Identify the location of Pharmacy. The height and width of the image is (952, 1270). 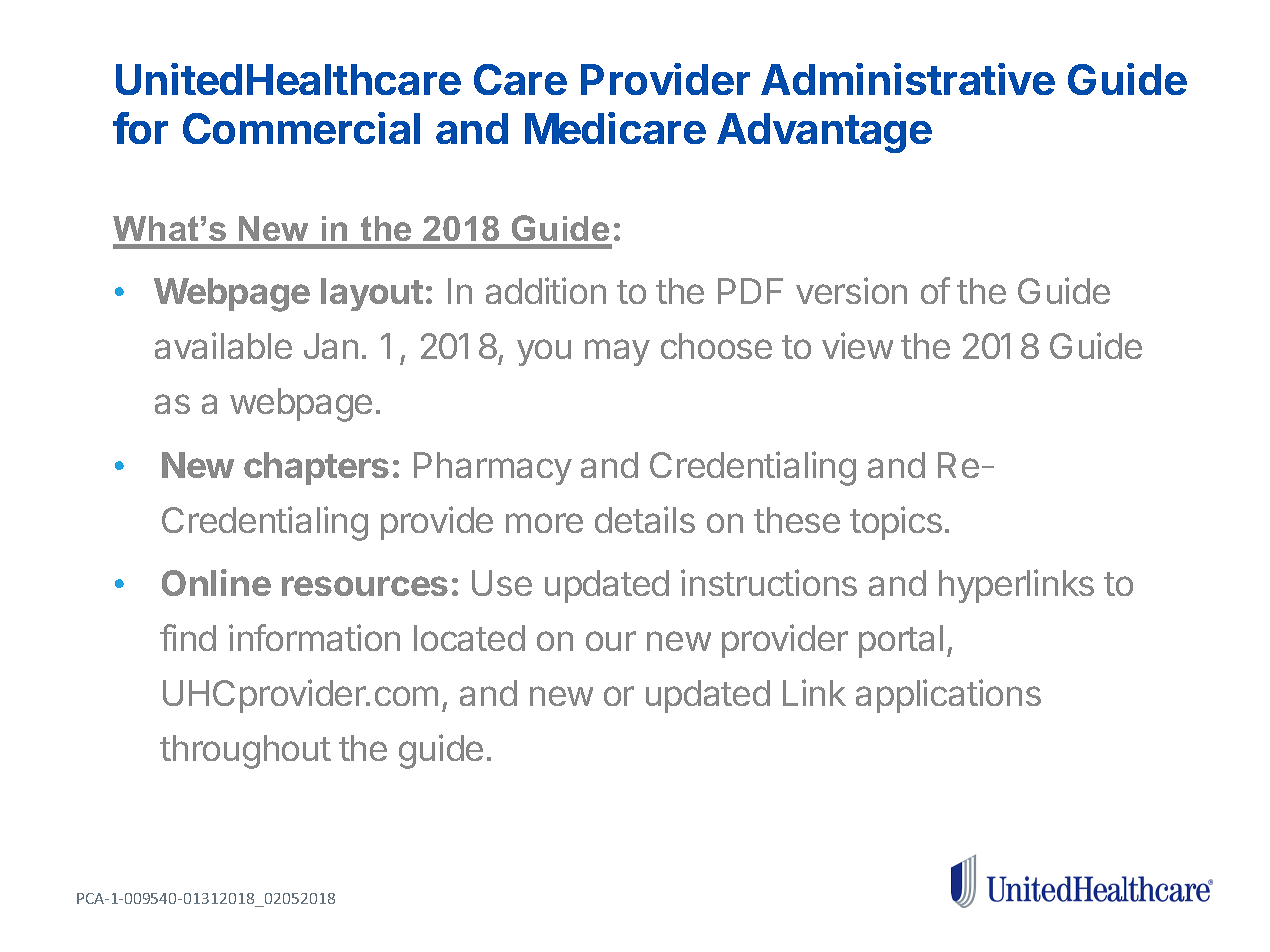
(493, 468).
